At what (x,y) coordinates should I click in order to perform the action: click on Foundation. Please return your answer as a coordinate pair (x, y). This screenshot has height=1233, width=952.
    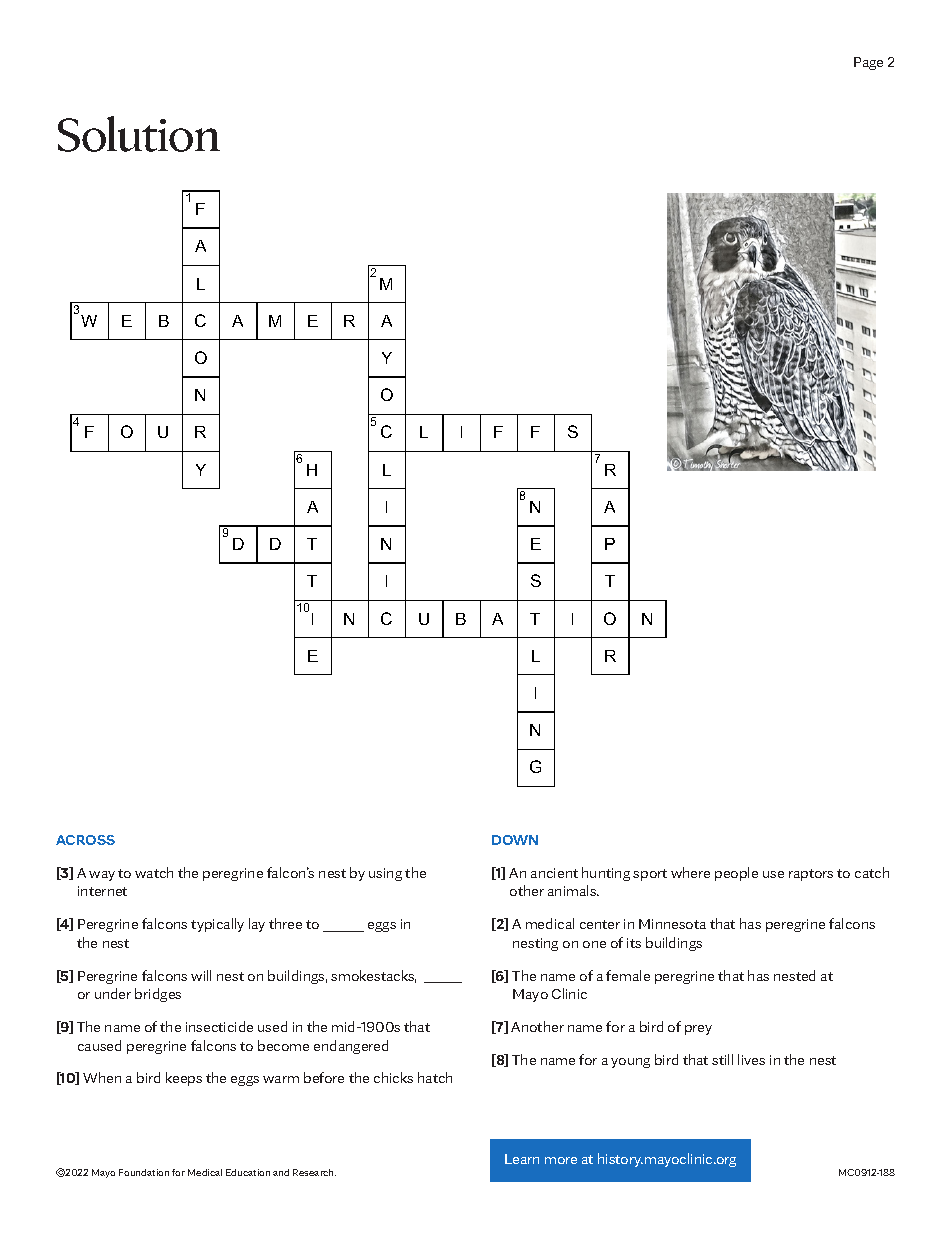
    Looking at the image, I should click on (144, 1172).
